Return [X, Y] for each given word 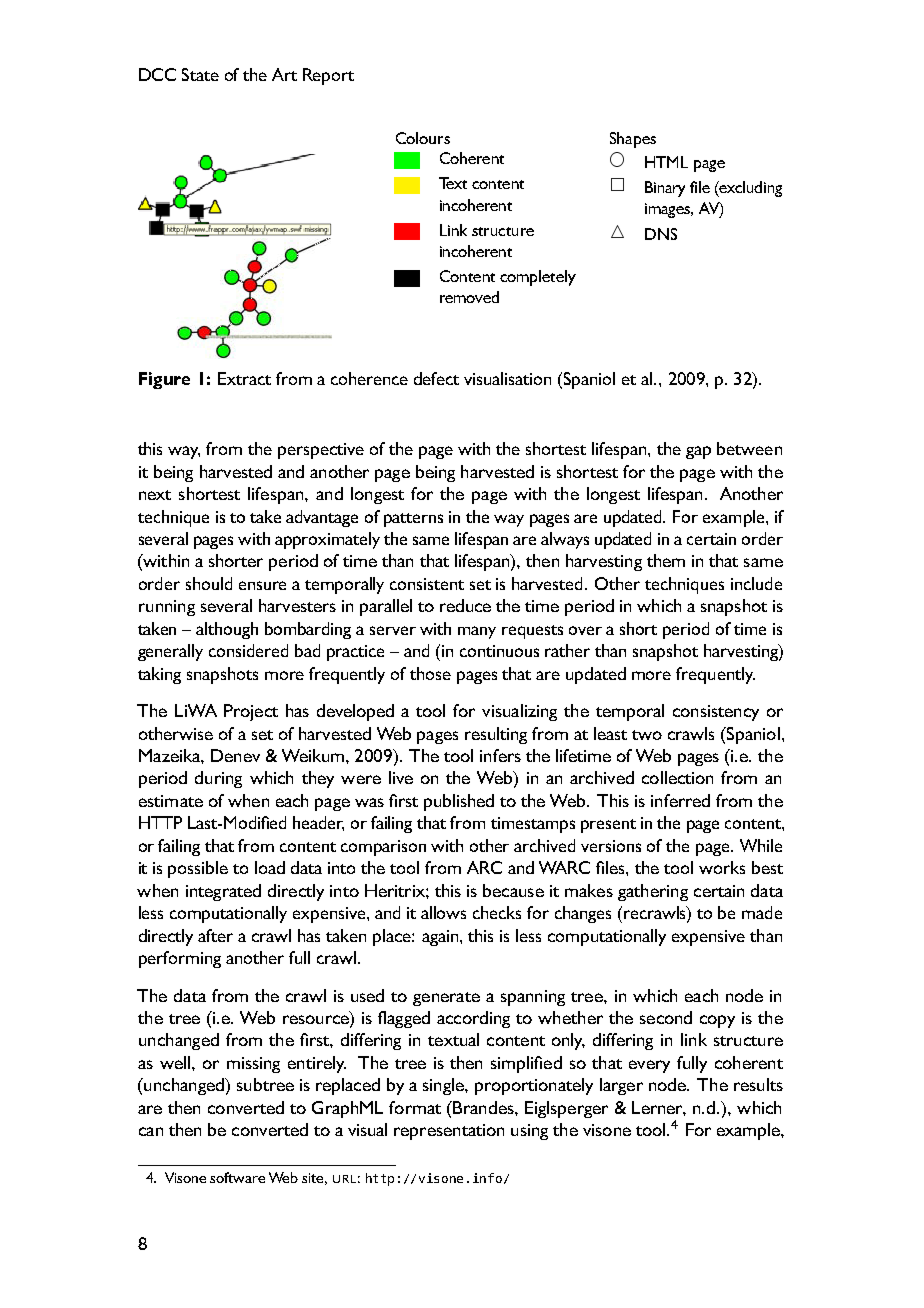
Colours [423, 138]
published [459, 802]
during [218, 779]
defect [436, 378]
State [200, 74]
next [155, 495]
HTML [666, 162]
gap [698, 452]
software [237, 1177]
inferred [680, 800]
